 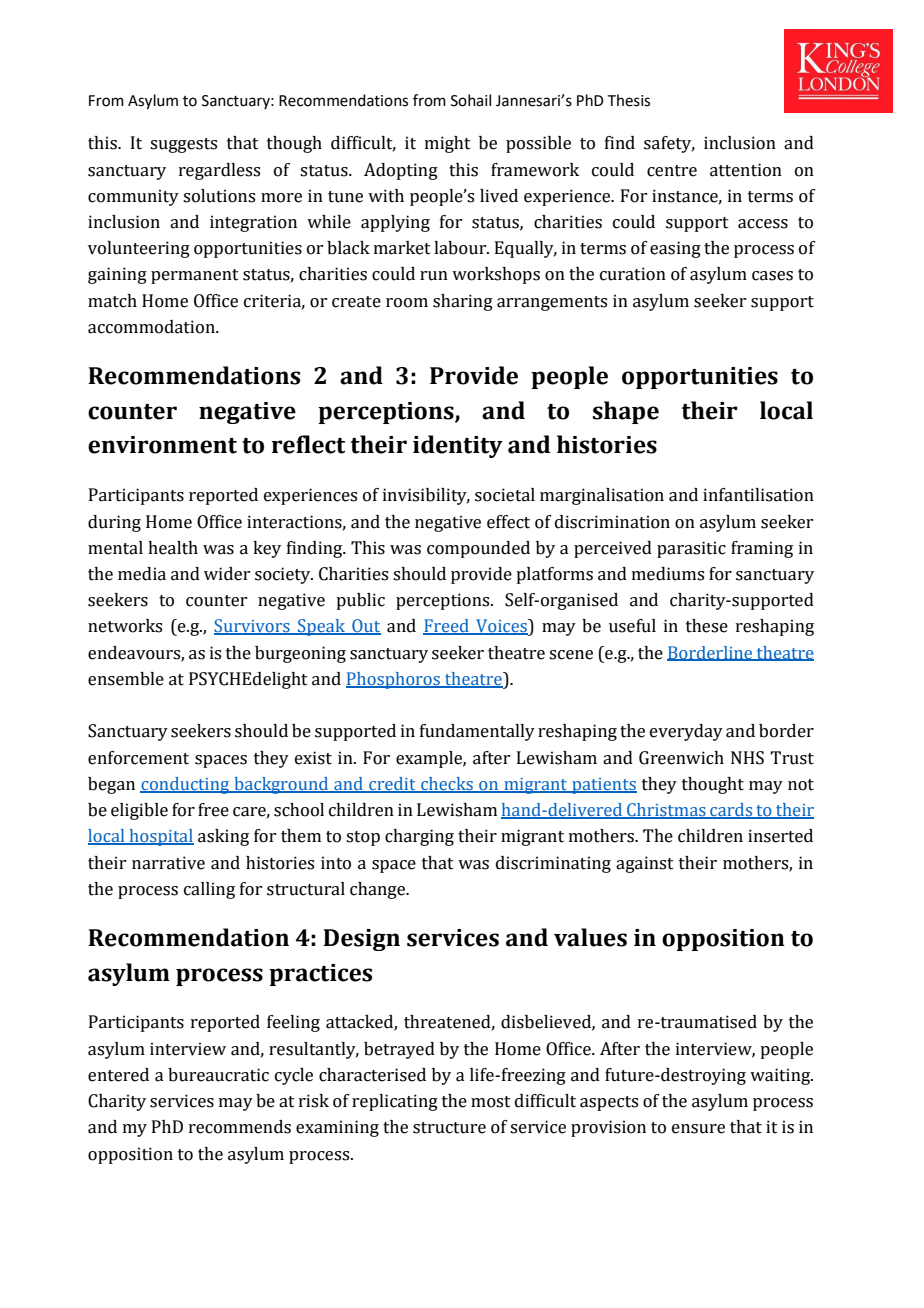 I want to click on shape, so click(x=626, y=412).
